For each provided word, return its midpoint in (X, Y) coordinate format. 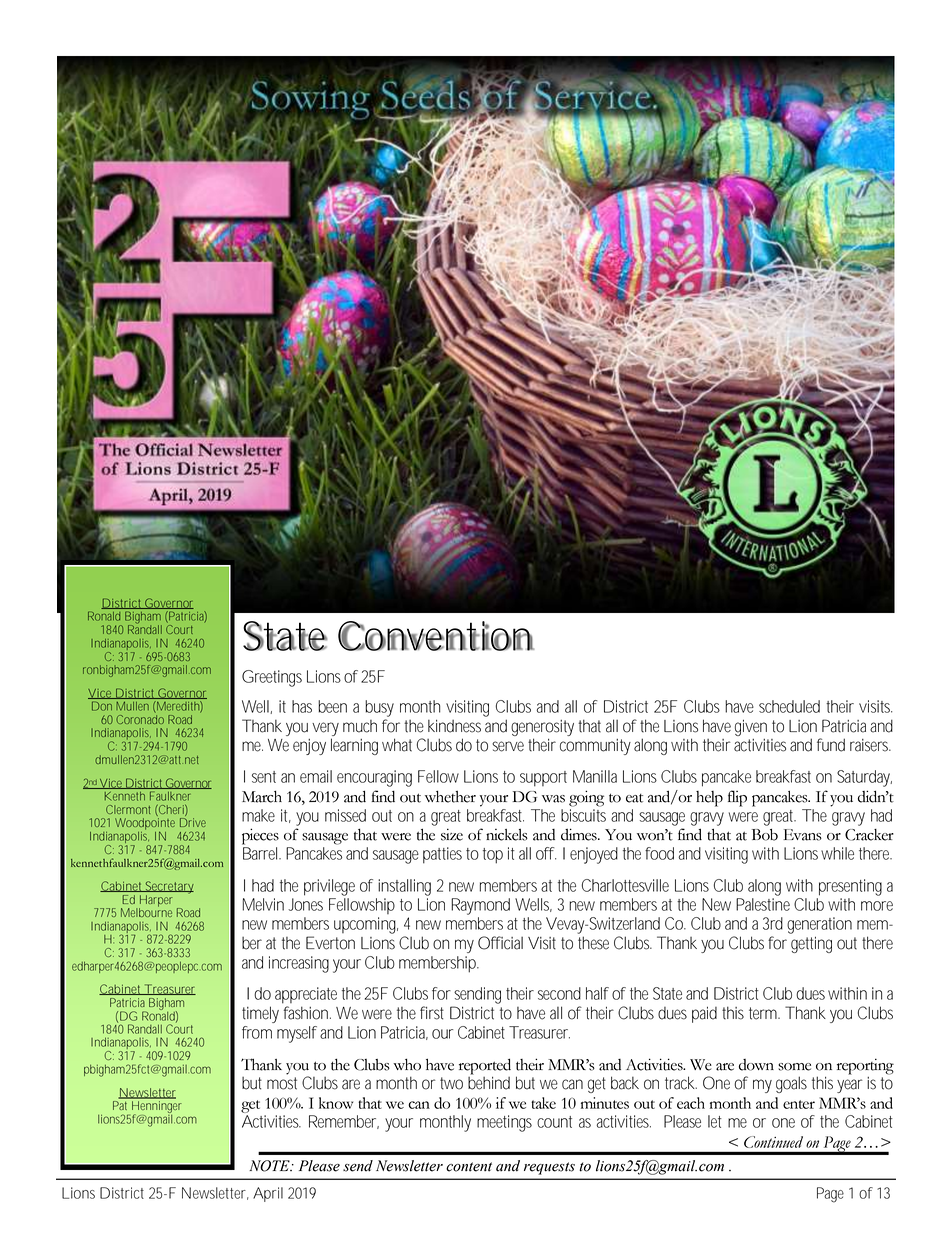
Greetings (272, 678)
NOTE (270, 1166)
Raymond (480, 906)
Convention (436, 636)
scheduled (789, 706)
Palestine (763, 904)
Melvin (263, 904)
